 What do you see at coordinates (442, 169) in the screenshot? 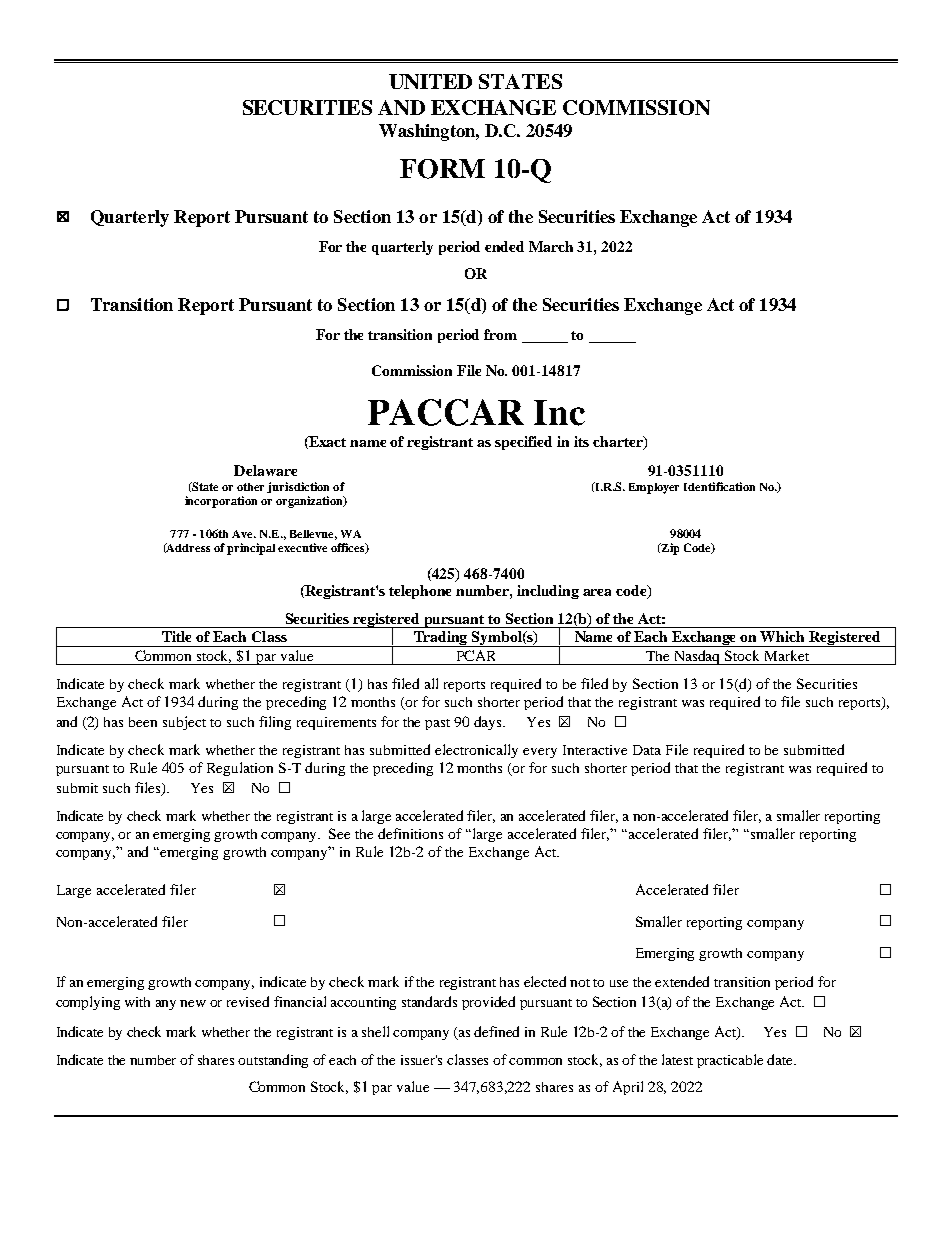
I see `FORM` at bounding box center [442, 169].
